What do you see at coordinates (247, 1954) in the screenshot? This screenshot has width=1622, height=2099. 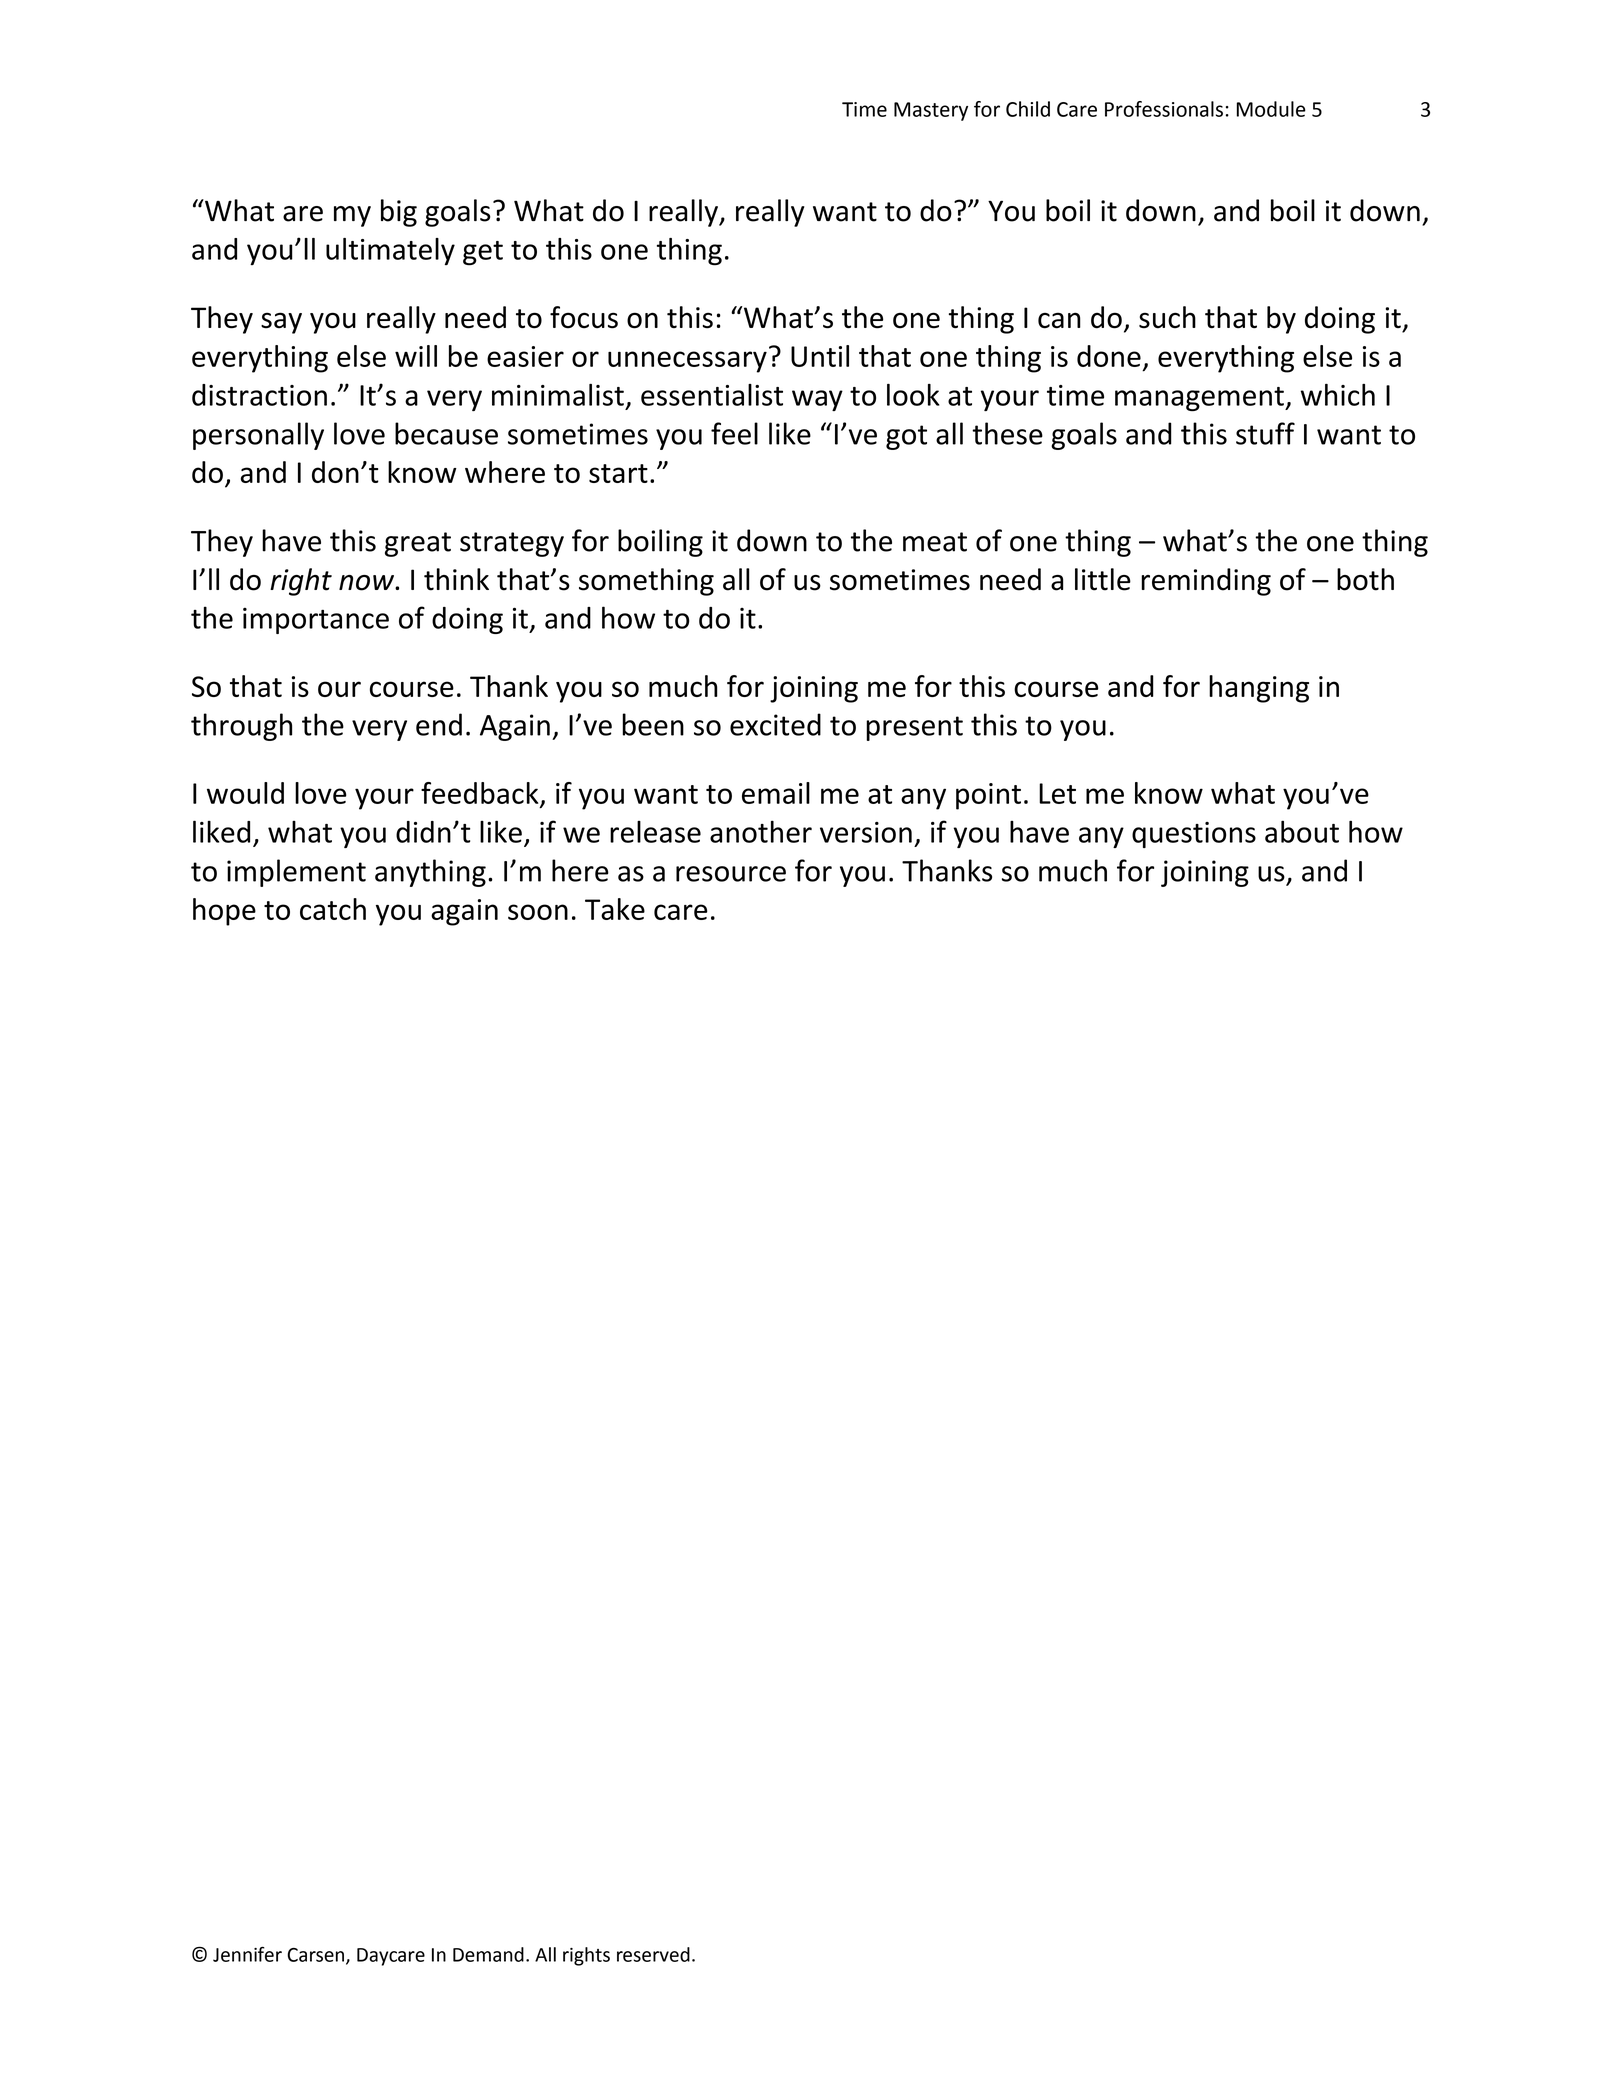 I see `Jennifer` at bounding box center [247, 1954].
